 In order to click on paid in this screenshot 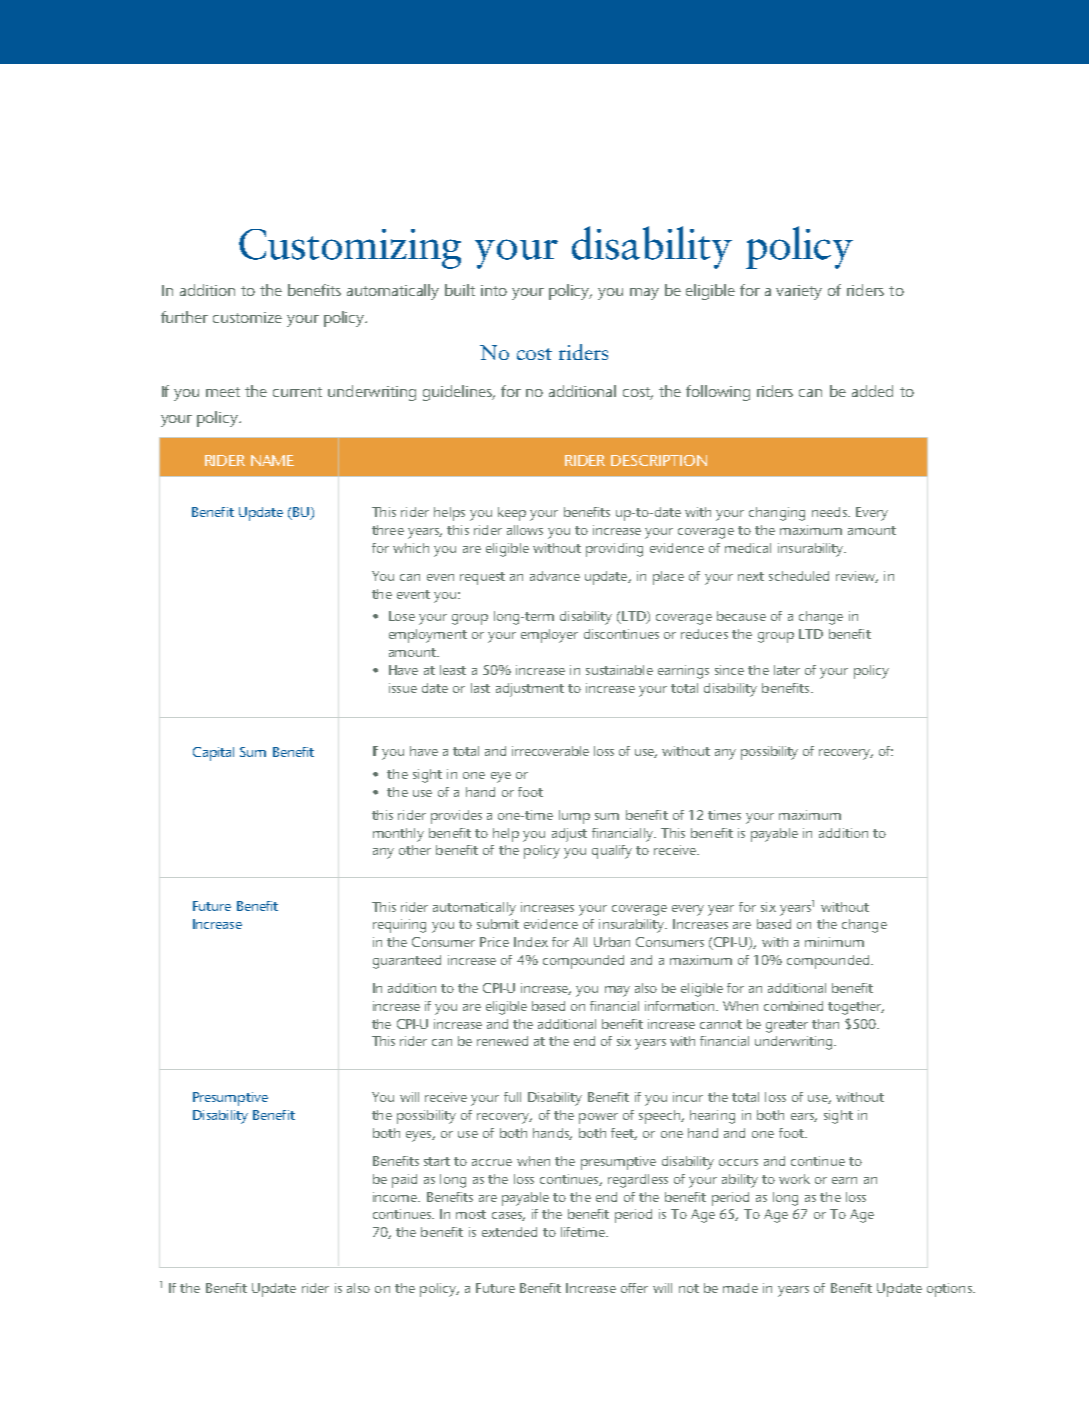, I will do `click(404, 1181)`.
